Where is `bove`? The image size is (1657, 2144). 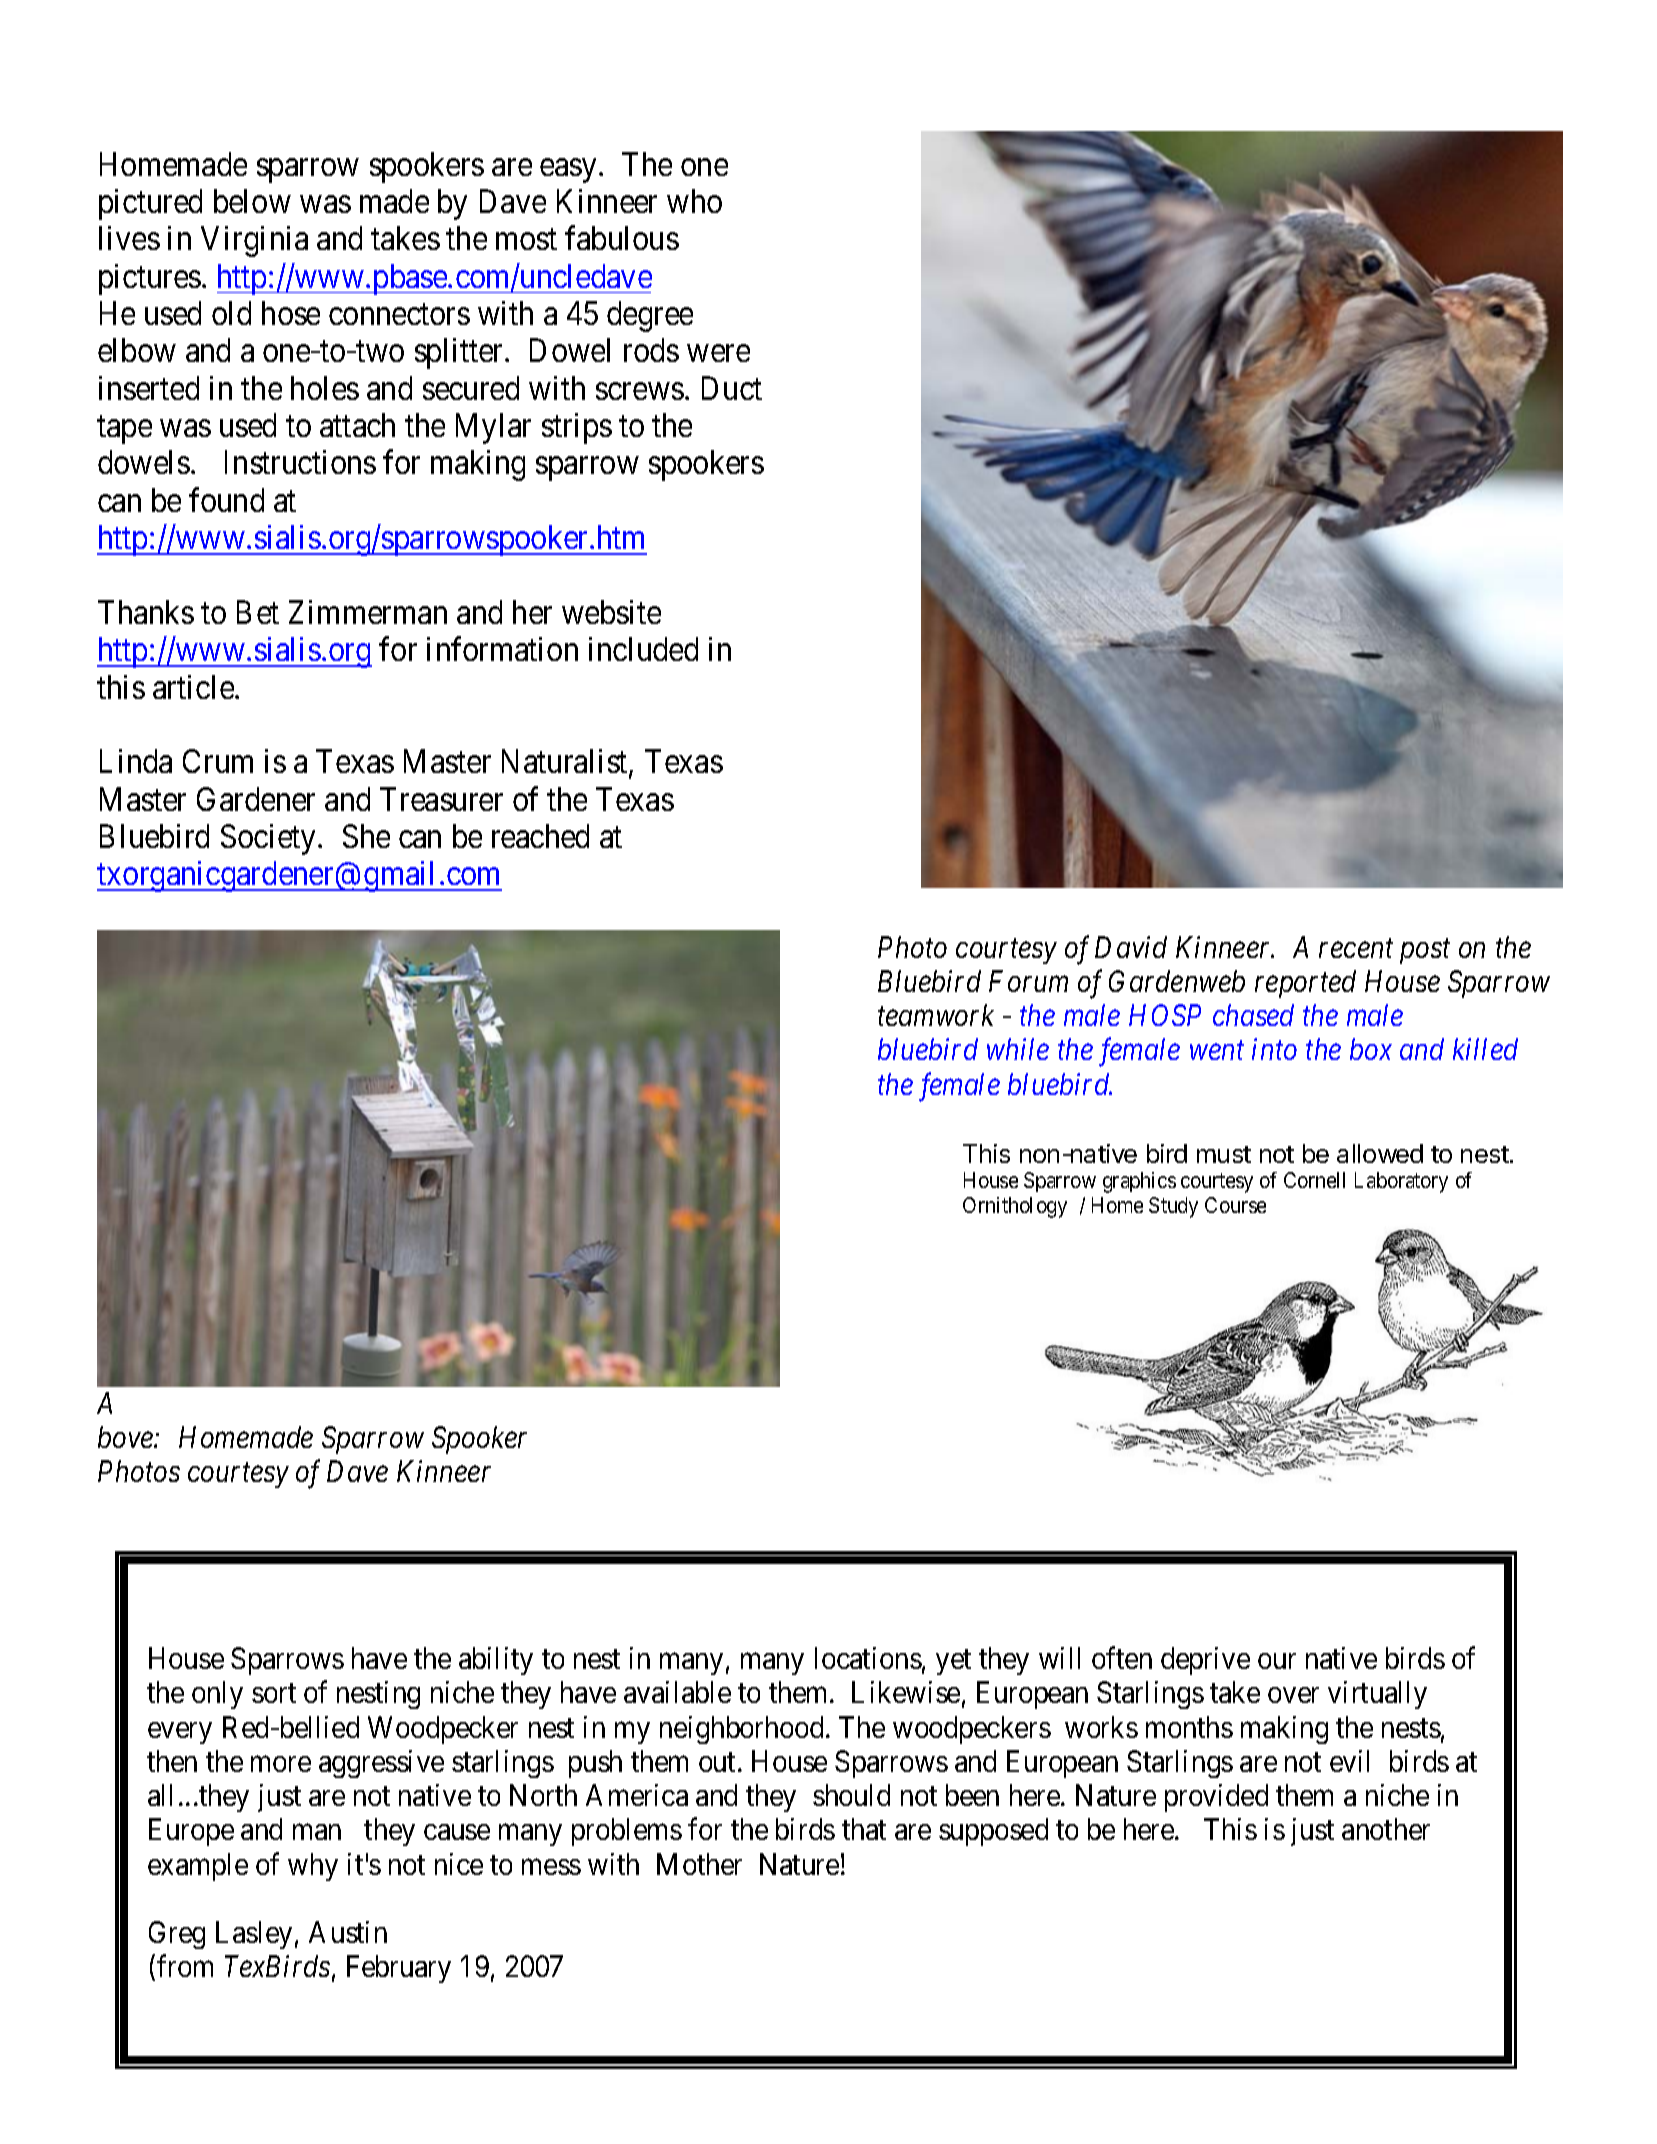
bove is located at coordinates (126, 1437).
